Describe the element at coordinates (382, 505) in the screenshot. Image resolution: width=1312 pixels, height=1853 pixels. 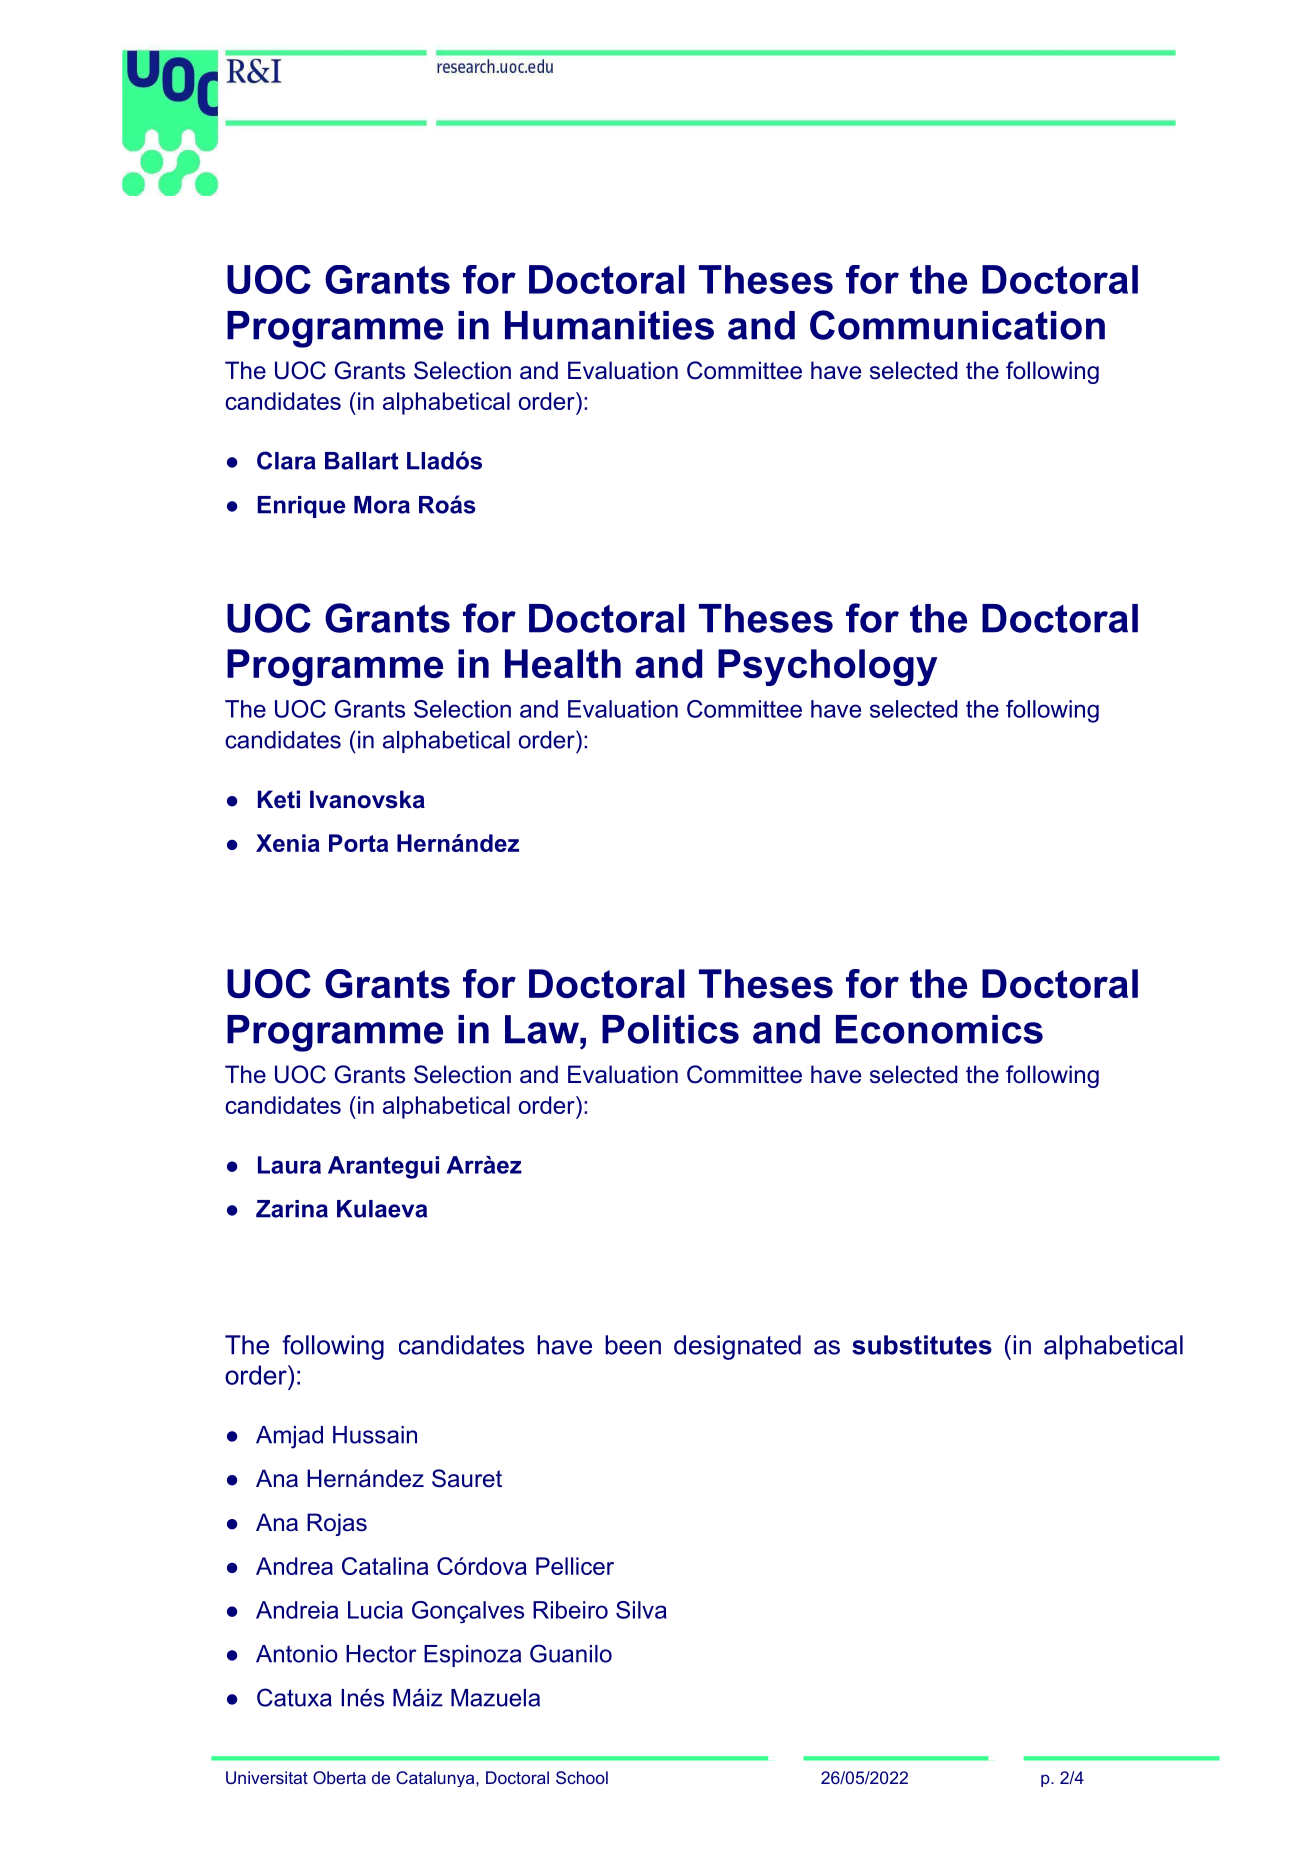
I see `Mora` at that location.
